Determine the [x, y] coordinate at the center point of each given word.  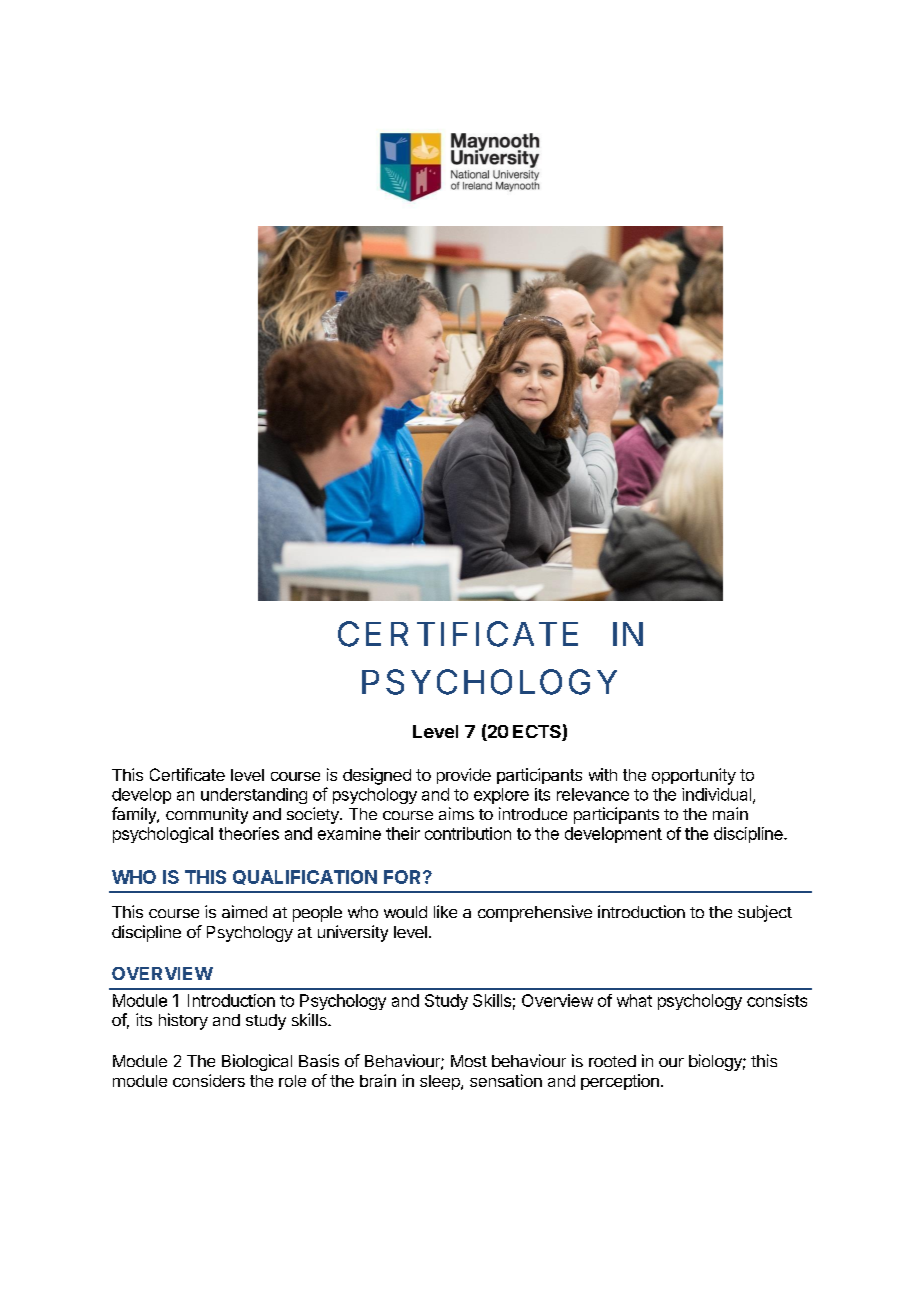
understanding [254, 796]
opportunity [694, 776]
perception [620, 1082]
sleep [441, 1082]
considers [209, 1080]
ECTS [538, 733]
